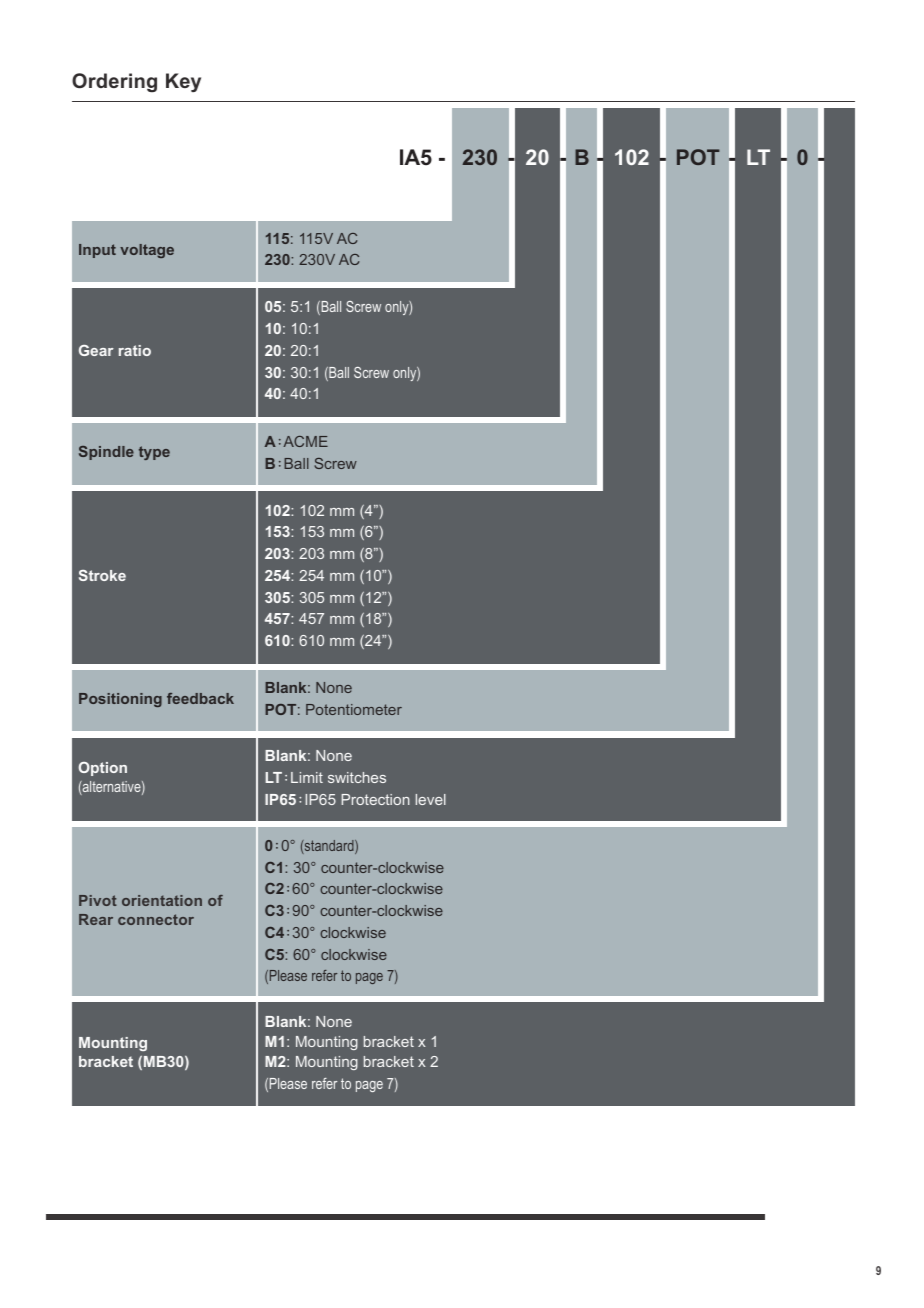 The width and height of the screenshot is (924, 1308). I want to click on Key, so click(183, 82).
